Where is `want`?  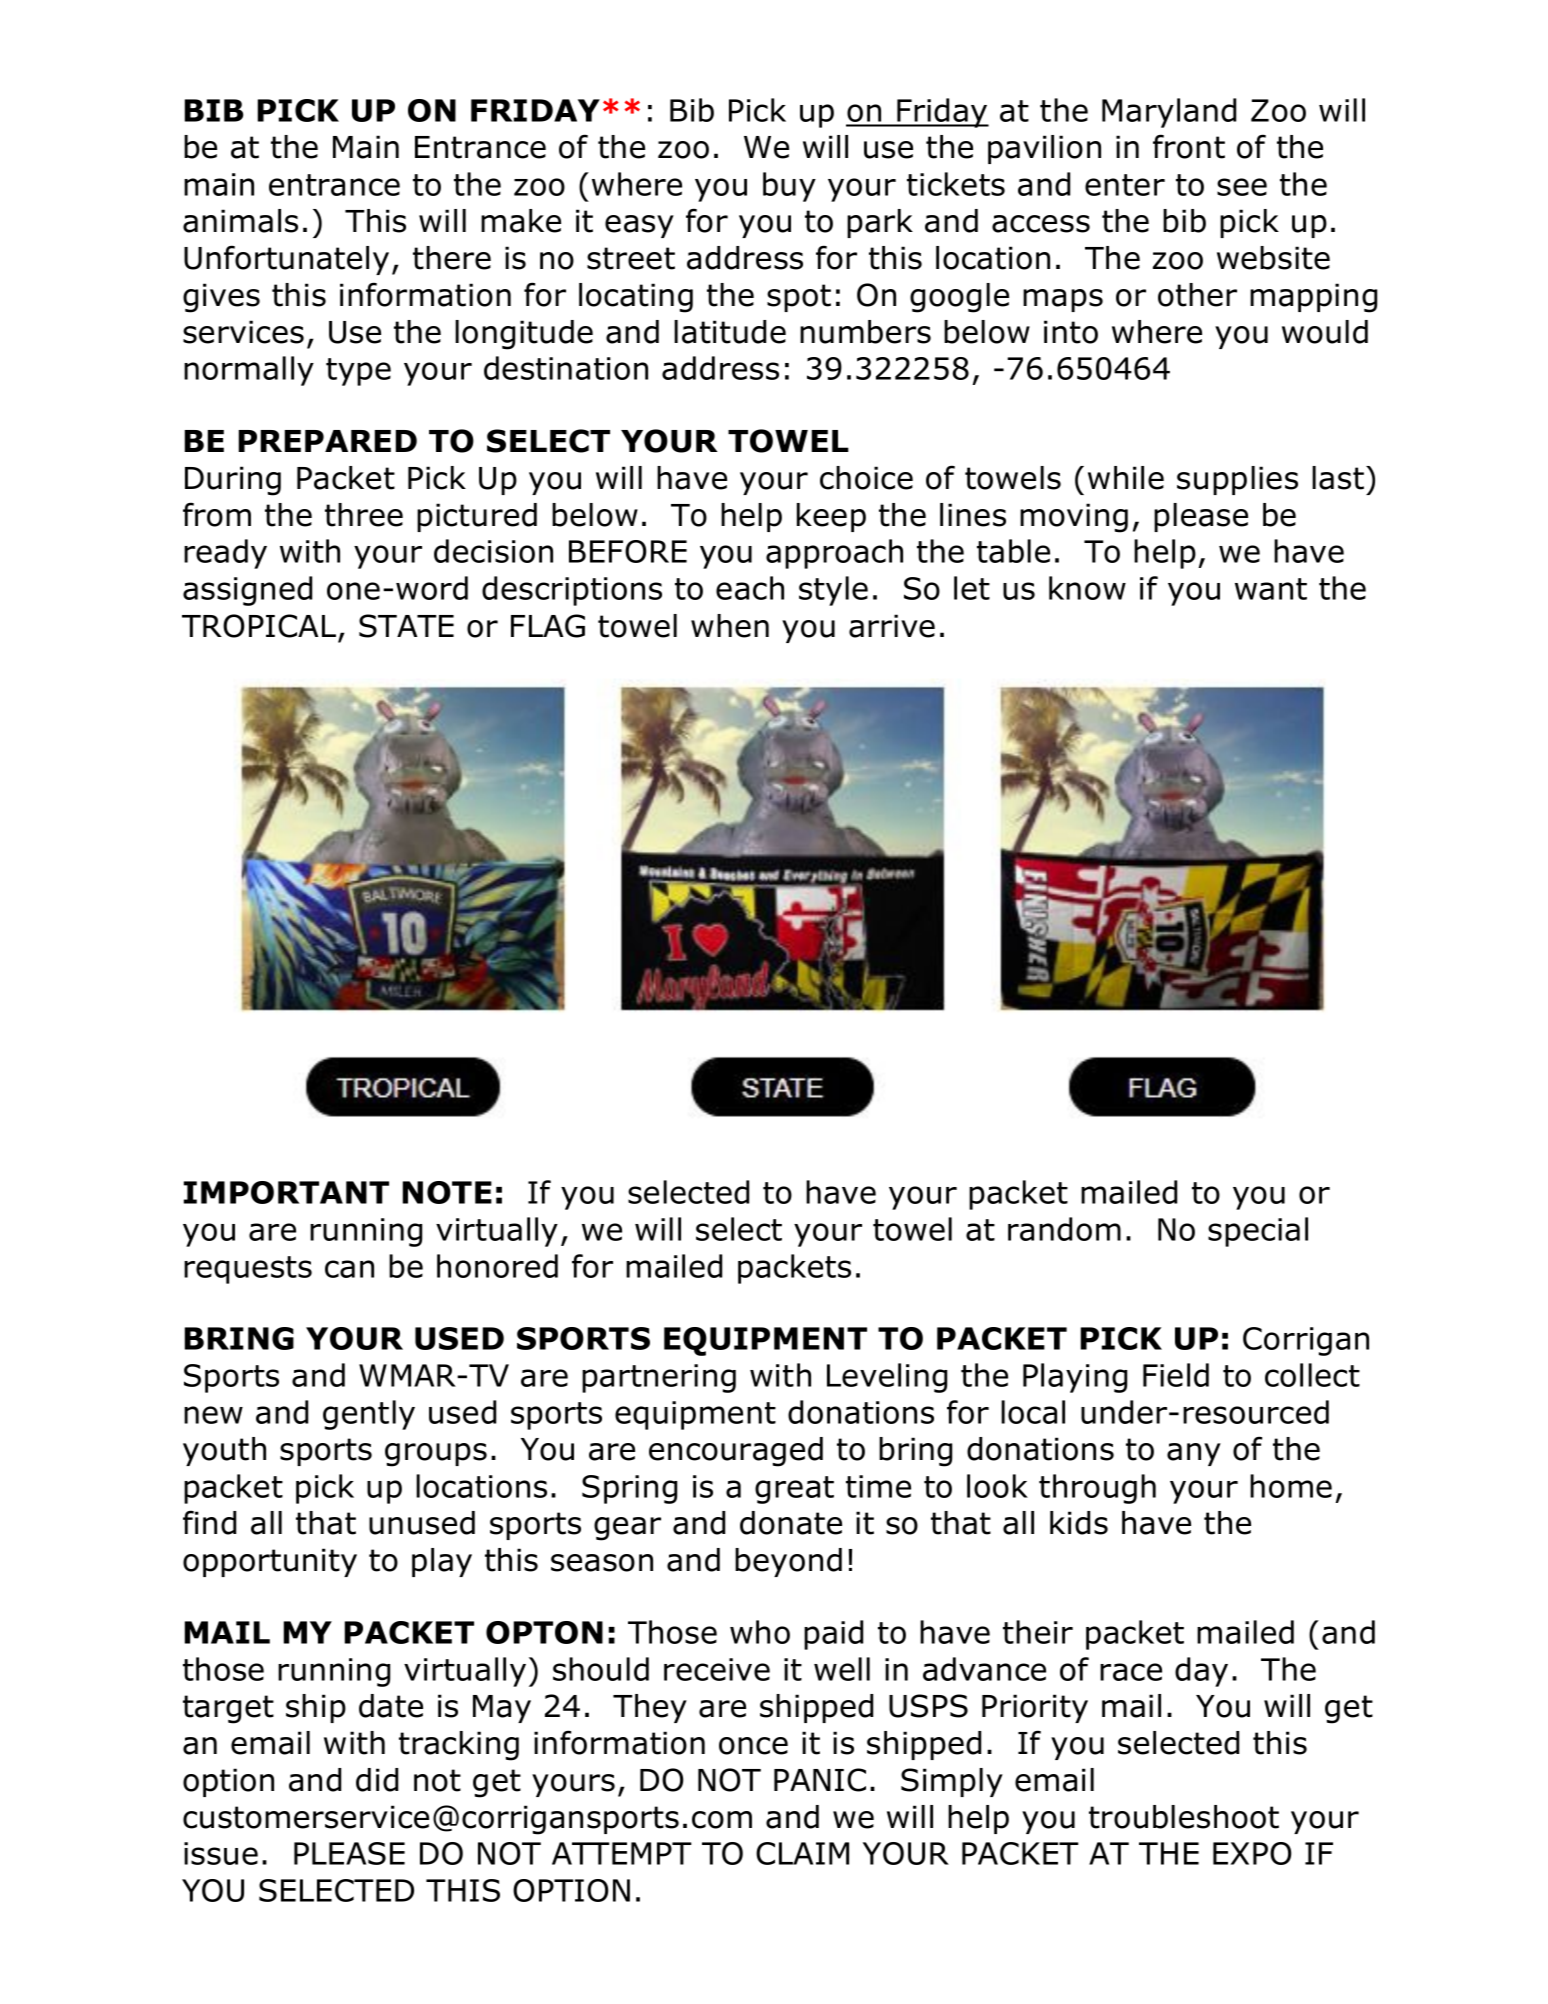
want is located at coordinates (1271, 589).
